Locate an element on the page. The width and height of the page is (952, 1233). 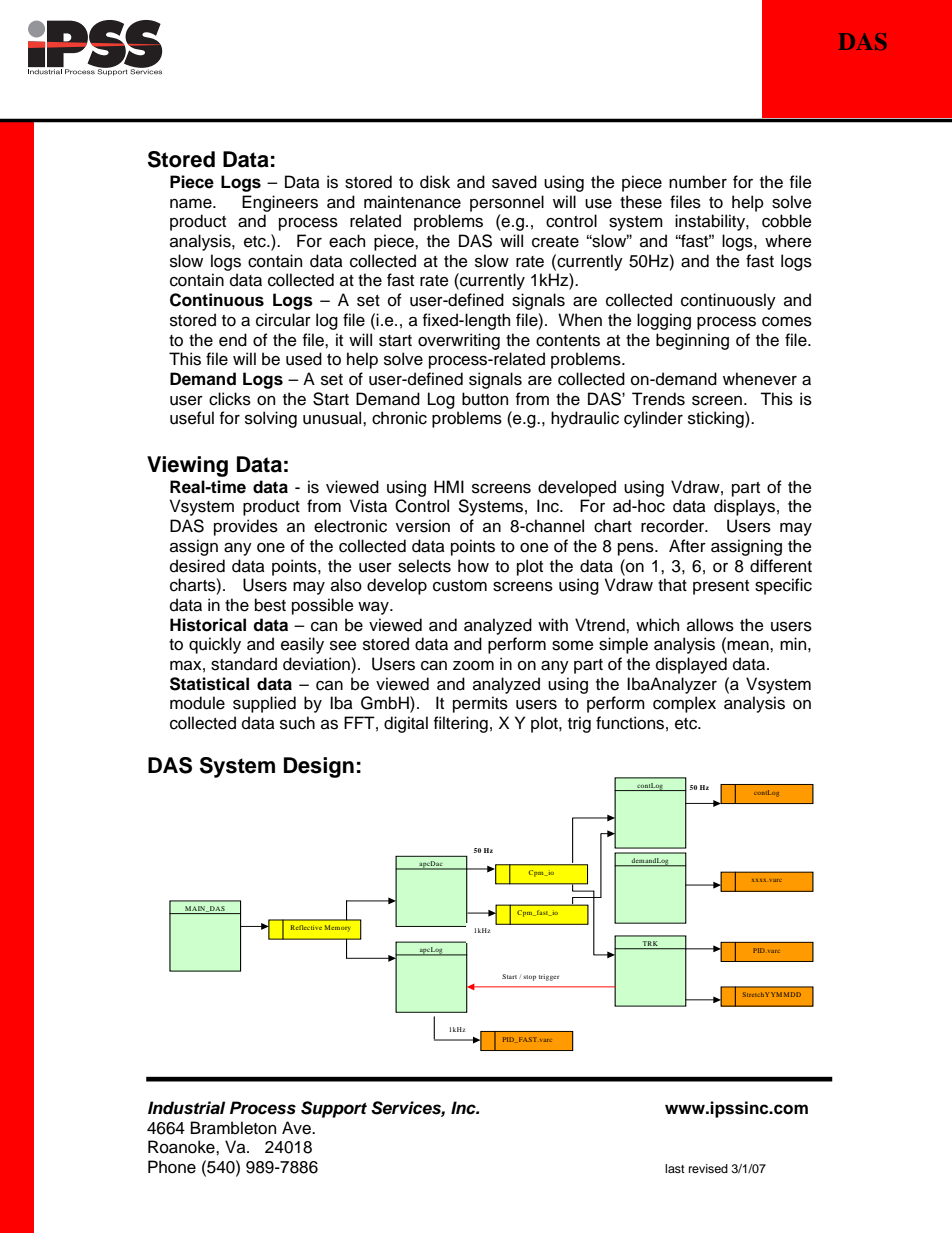
zoom is located at coordinates (473, 666).
